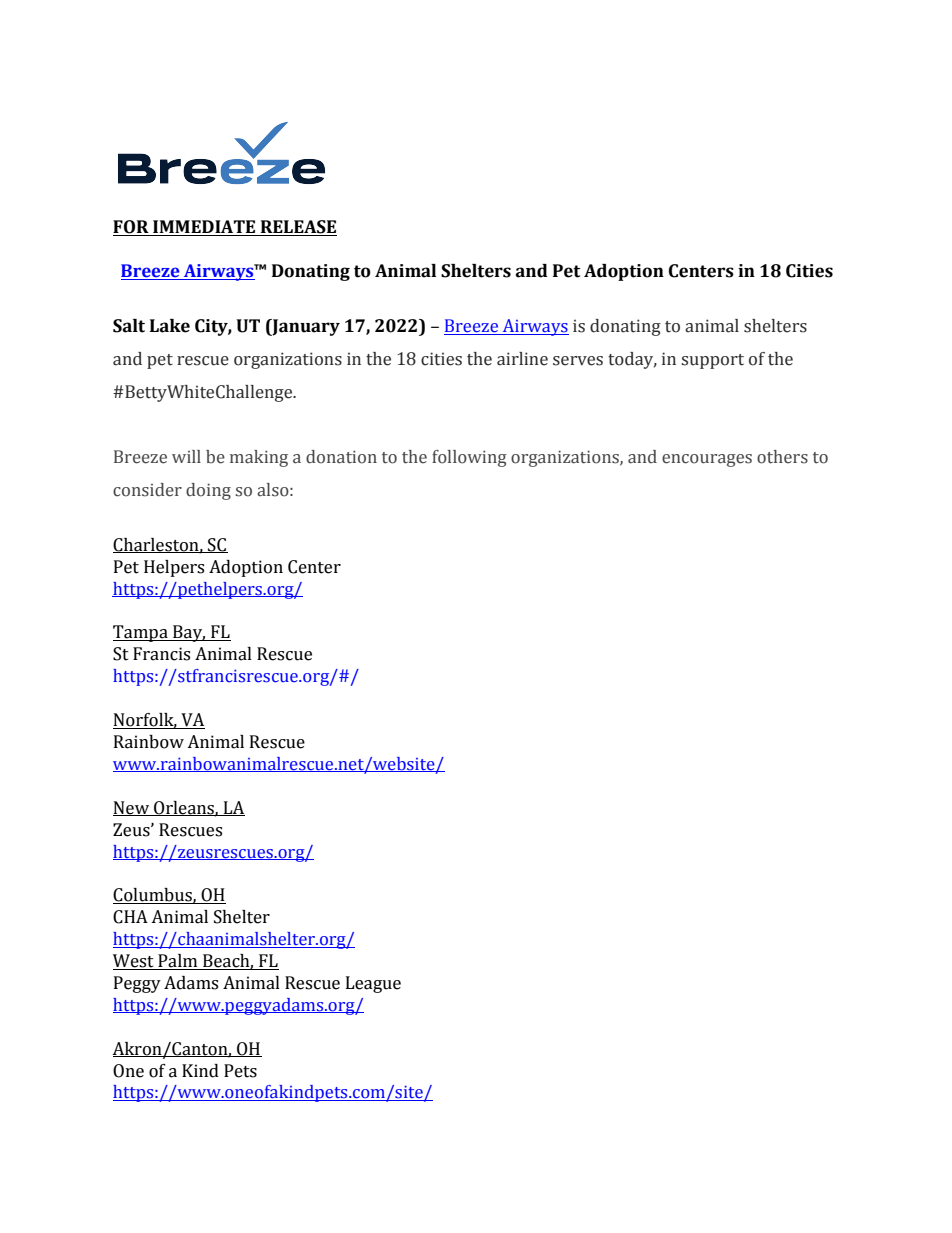 The width and height of the screenshot is (952, 1233). What do you see at coordinates (782, 457) in the screenshot?
I see `others` at bounding box center [782, 457].
